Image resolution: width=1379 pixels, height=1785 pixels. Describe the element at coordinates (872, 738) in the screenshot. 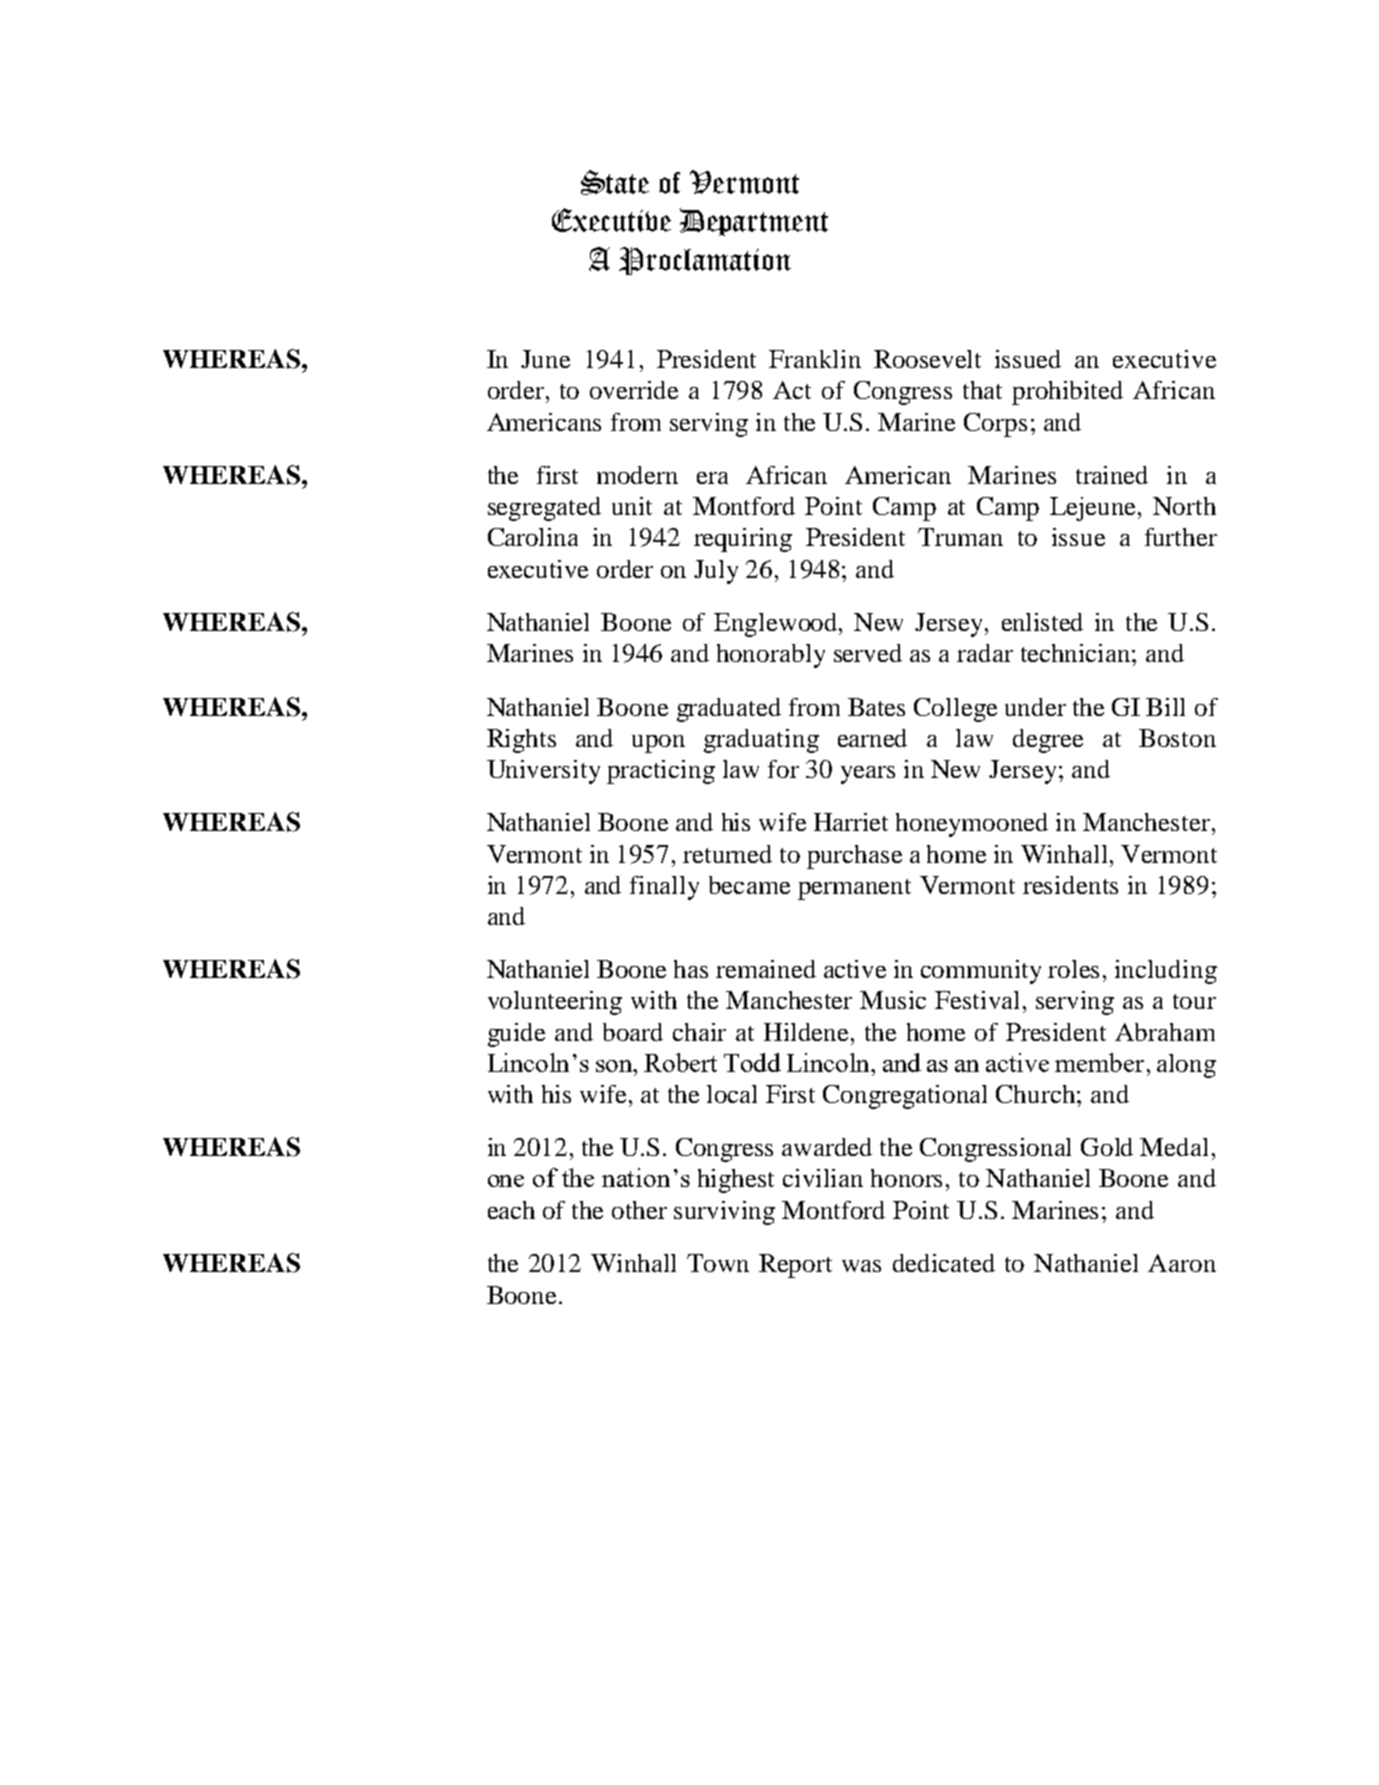

I see `earned` at that location.
